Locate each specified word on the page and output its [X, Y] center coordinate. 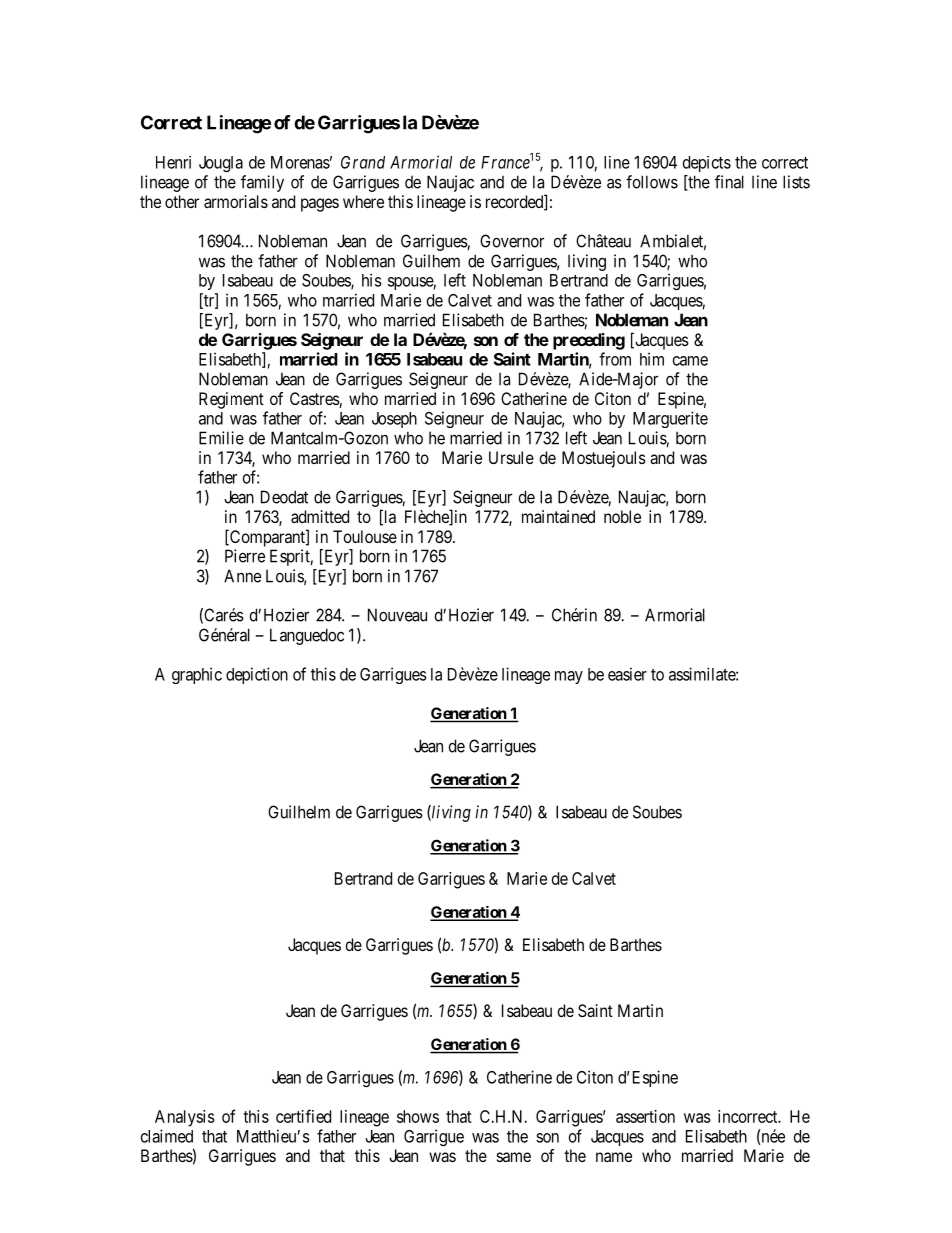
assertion [645, 1116]
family [262, 183]
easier [627, 674]
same [514, 1157]
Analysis [185, 1118]
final [729, 182]
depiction [257, 675]
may [569, 677]
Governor [512, 241]
